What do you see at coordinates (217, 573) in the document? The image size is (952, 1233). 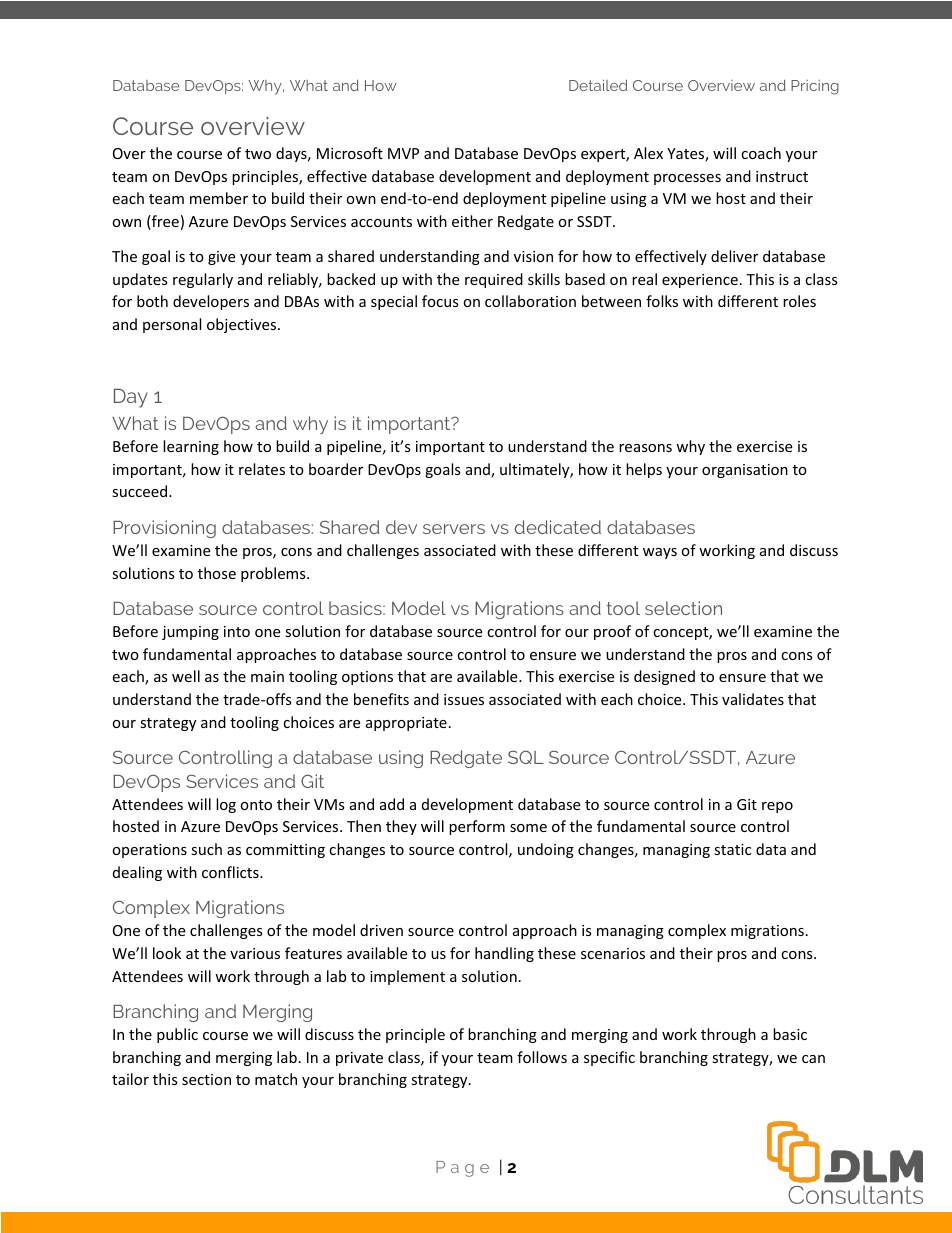 I see `those` at bounding box center [217, 573].
